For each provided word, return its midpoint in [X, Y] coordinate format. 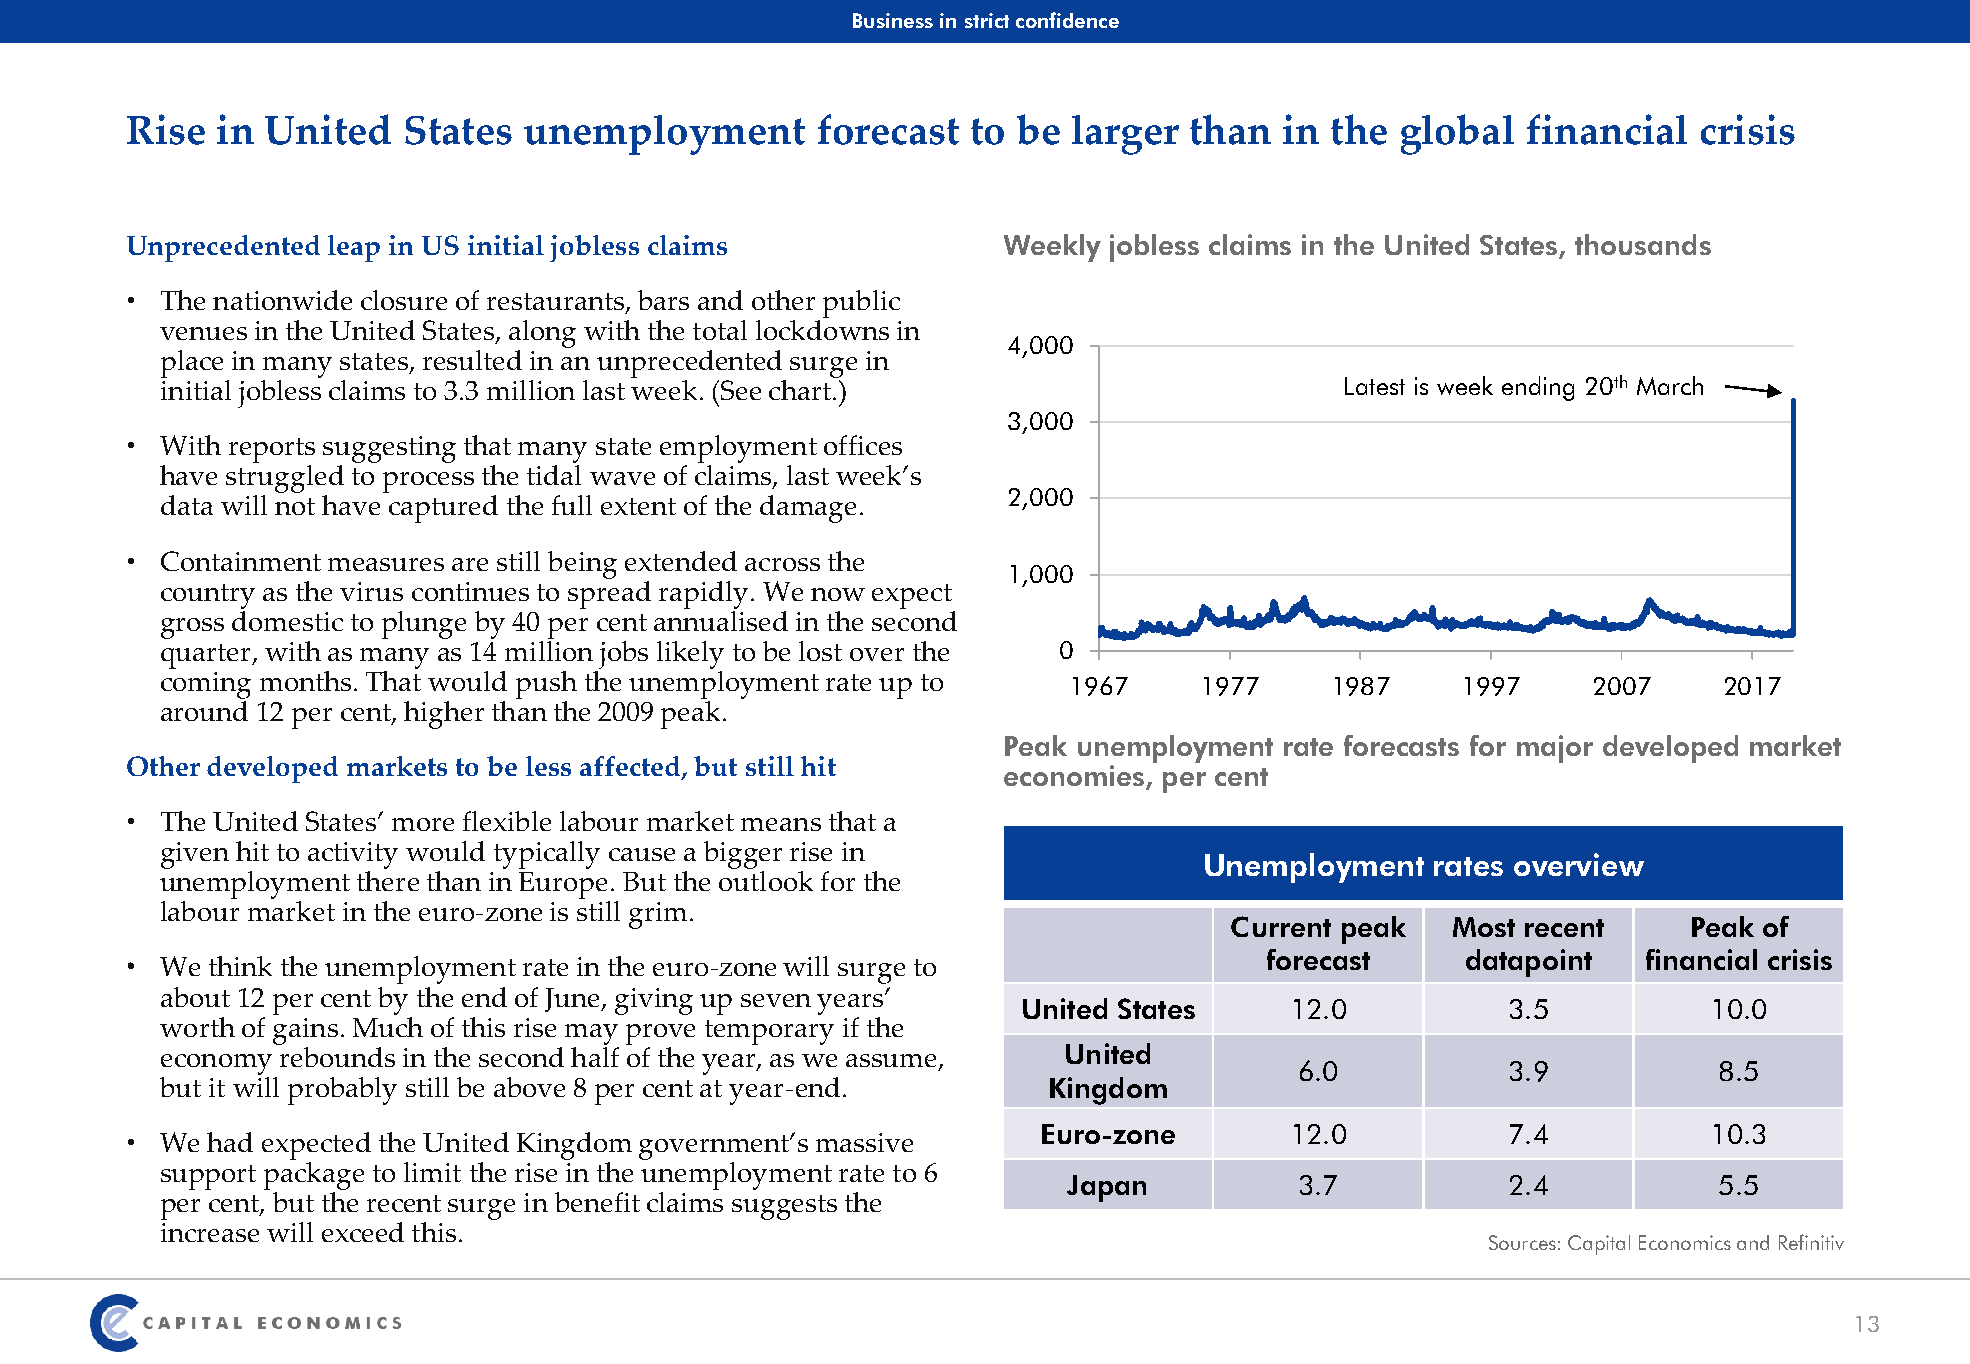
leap [354, 248]
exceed [363, 1232]
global [1457, 134]
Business [893, 20]
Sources [1522, 1242]
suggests [784, 1207]
